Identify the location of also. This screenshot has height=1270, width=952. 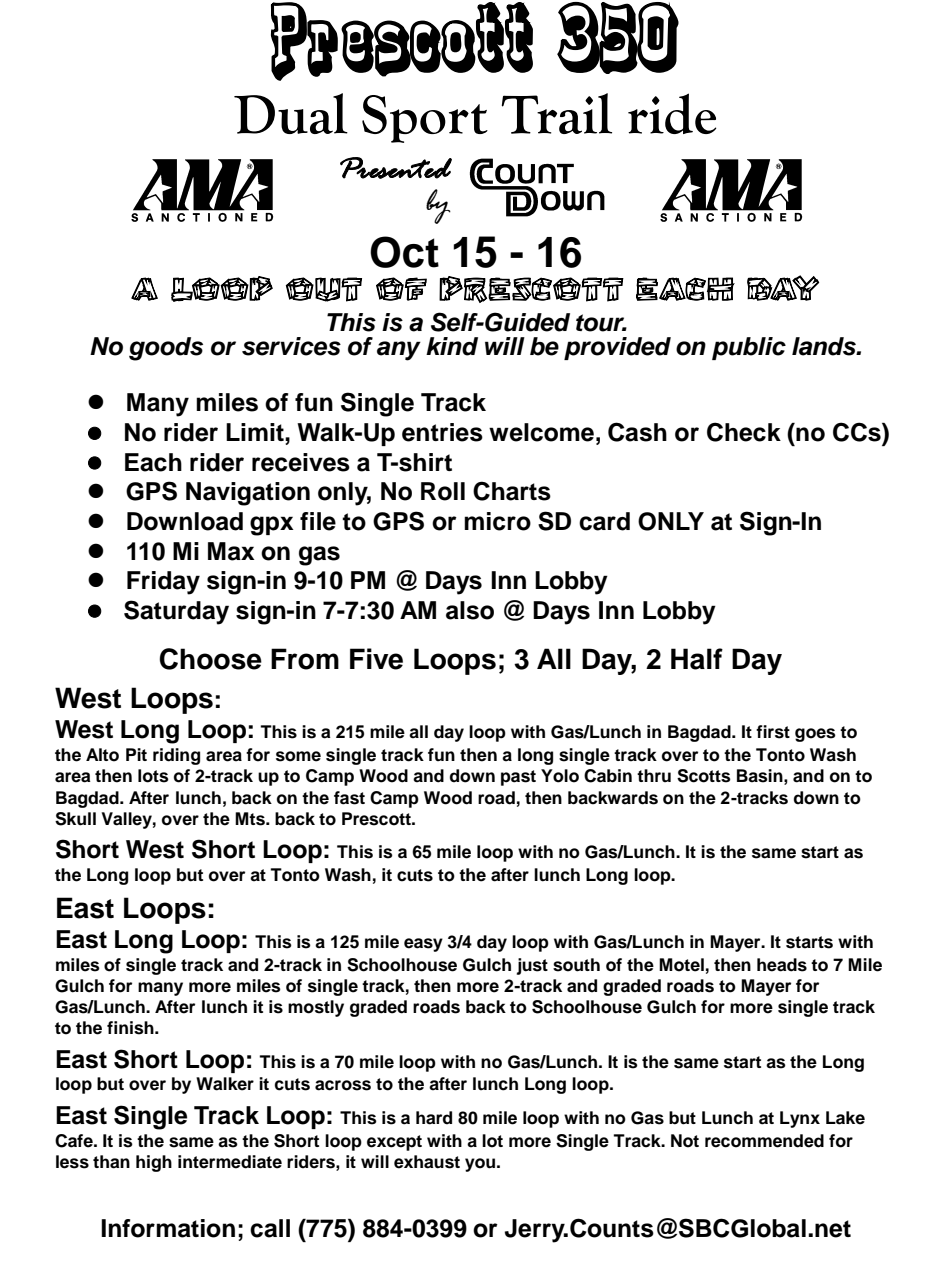
(470, 610).
